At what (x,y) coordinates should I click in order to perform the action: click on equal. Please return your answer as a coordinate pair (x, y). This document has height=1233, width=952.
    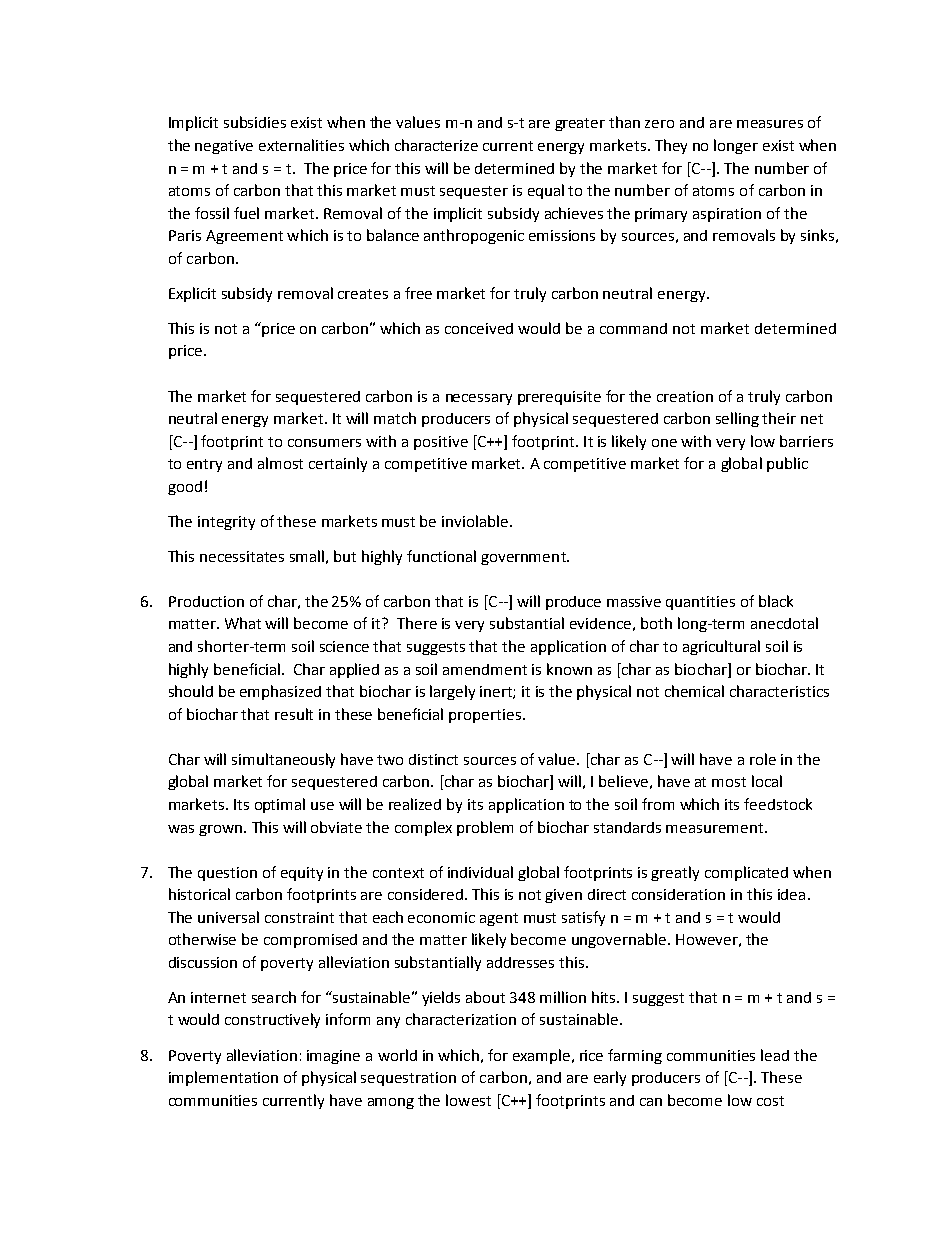
    Looking at the image, I should click on (546, 191).
